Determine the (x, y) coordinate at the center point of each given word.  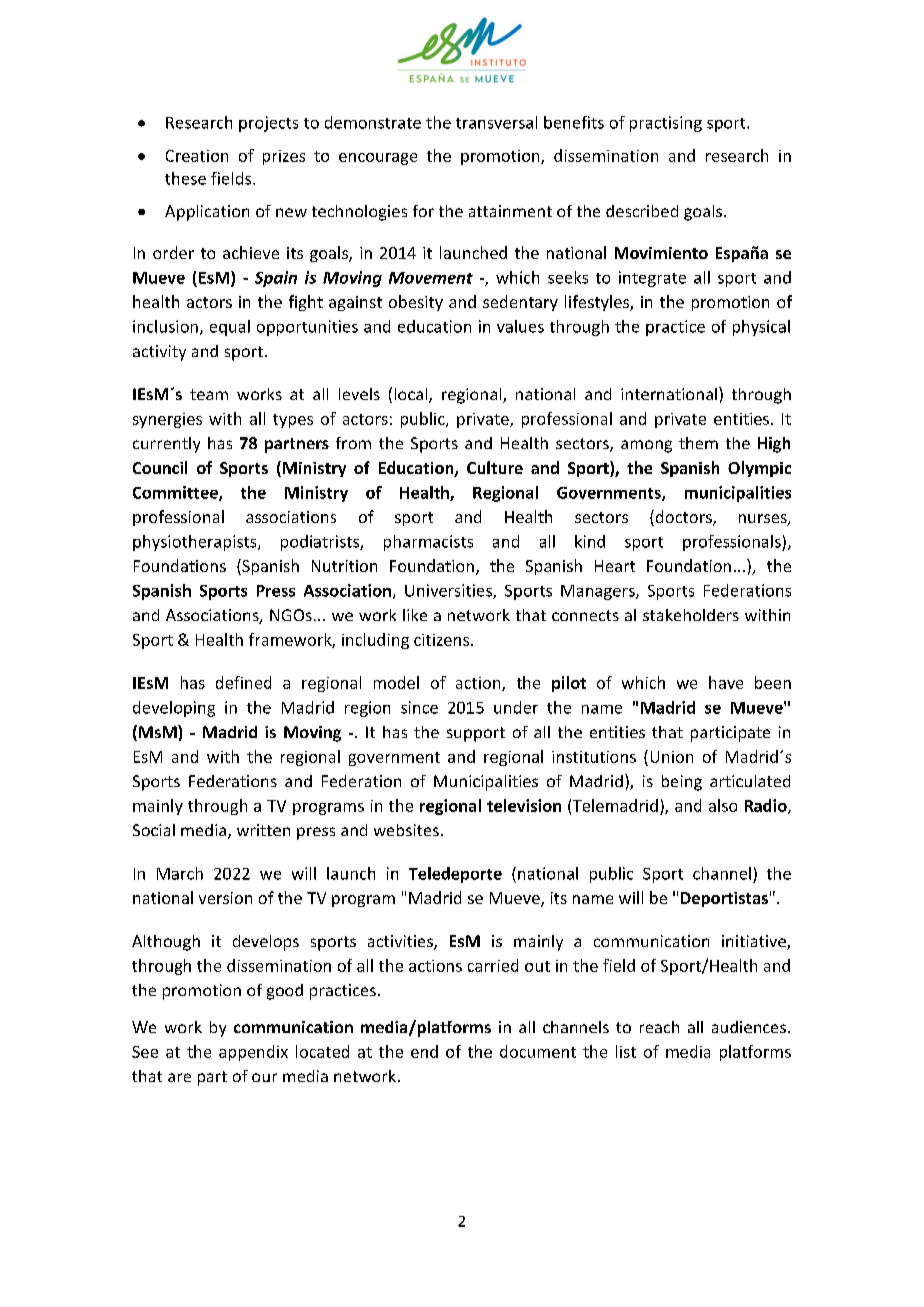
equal (230, 328)
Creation (197, 156)
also (723, 805)
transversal (496, 122)
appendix (253, 1053)
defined (243, 682)
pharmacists (428, 543)
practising (666, 124)
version (225, 898)
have (726, 682)
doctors (683, 518)
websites (406, 830)
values (520, 326)
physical (761, 328)
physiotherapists (196, 543)
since (419, 707)
